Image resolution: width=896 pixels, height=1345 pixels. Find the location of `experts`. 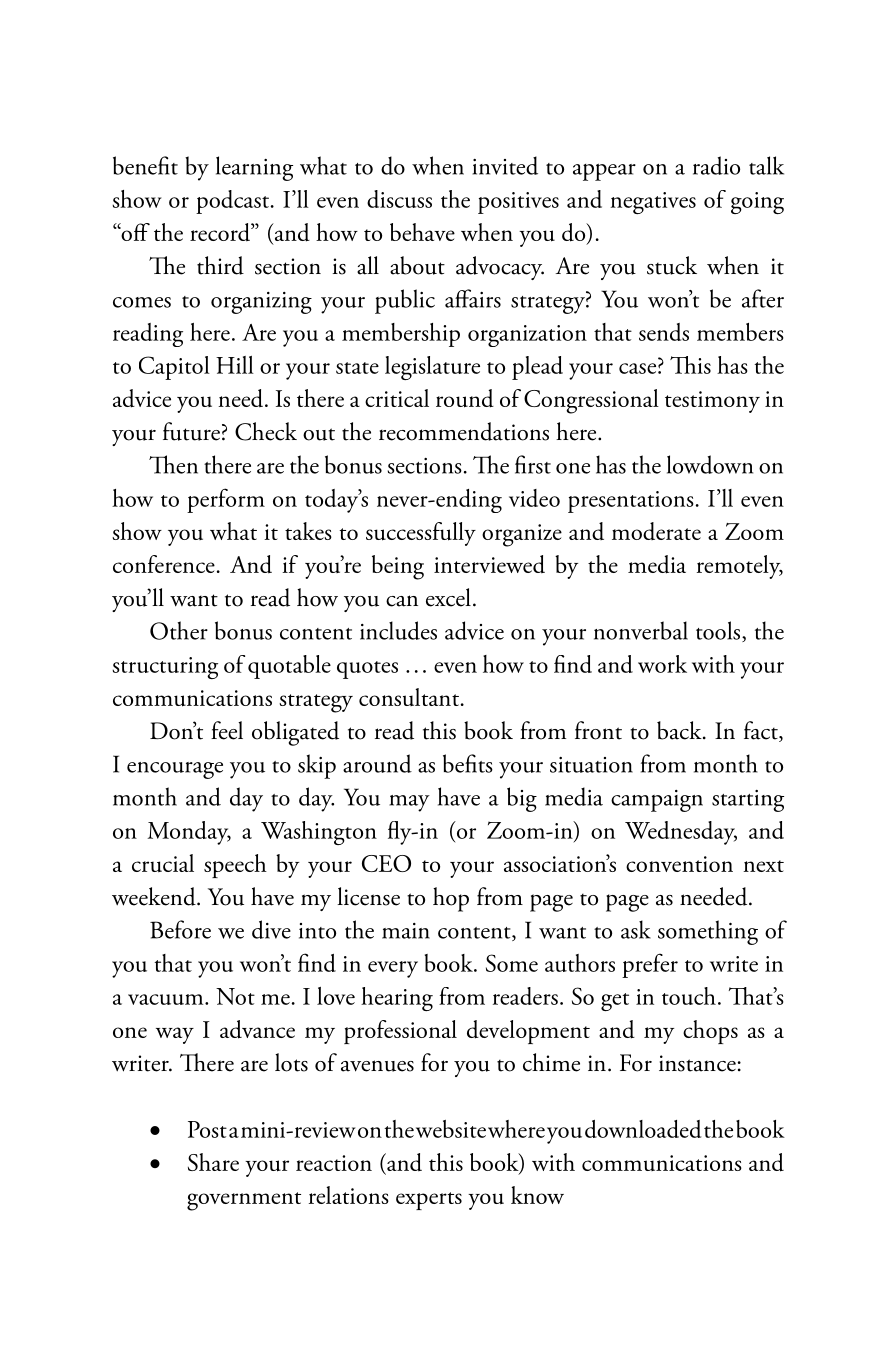

experts is located at coordinates (429, 1201).
